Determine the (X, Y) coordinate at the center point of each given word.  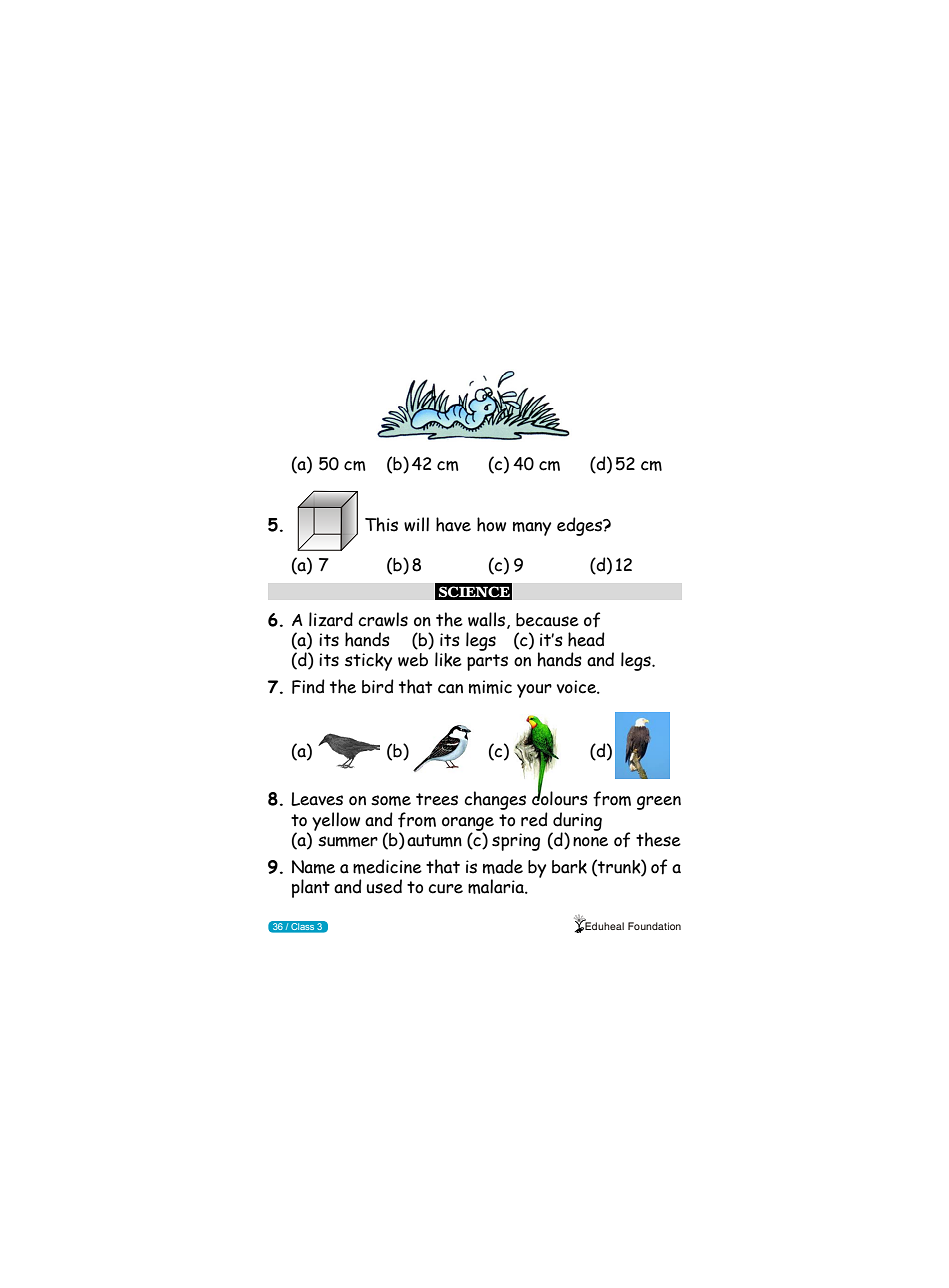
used (384, 886)
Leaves (317, 799)
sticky (368, 662)
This (381, 524)
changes (495, 800)
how (491, 524)
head (586, 639)
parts (487, 662)
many (532, 529)
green (659, 803)
